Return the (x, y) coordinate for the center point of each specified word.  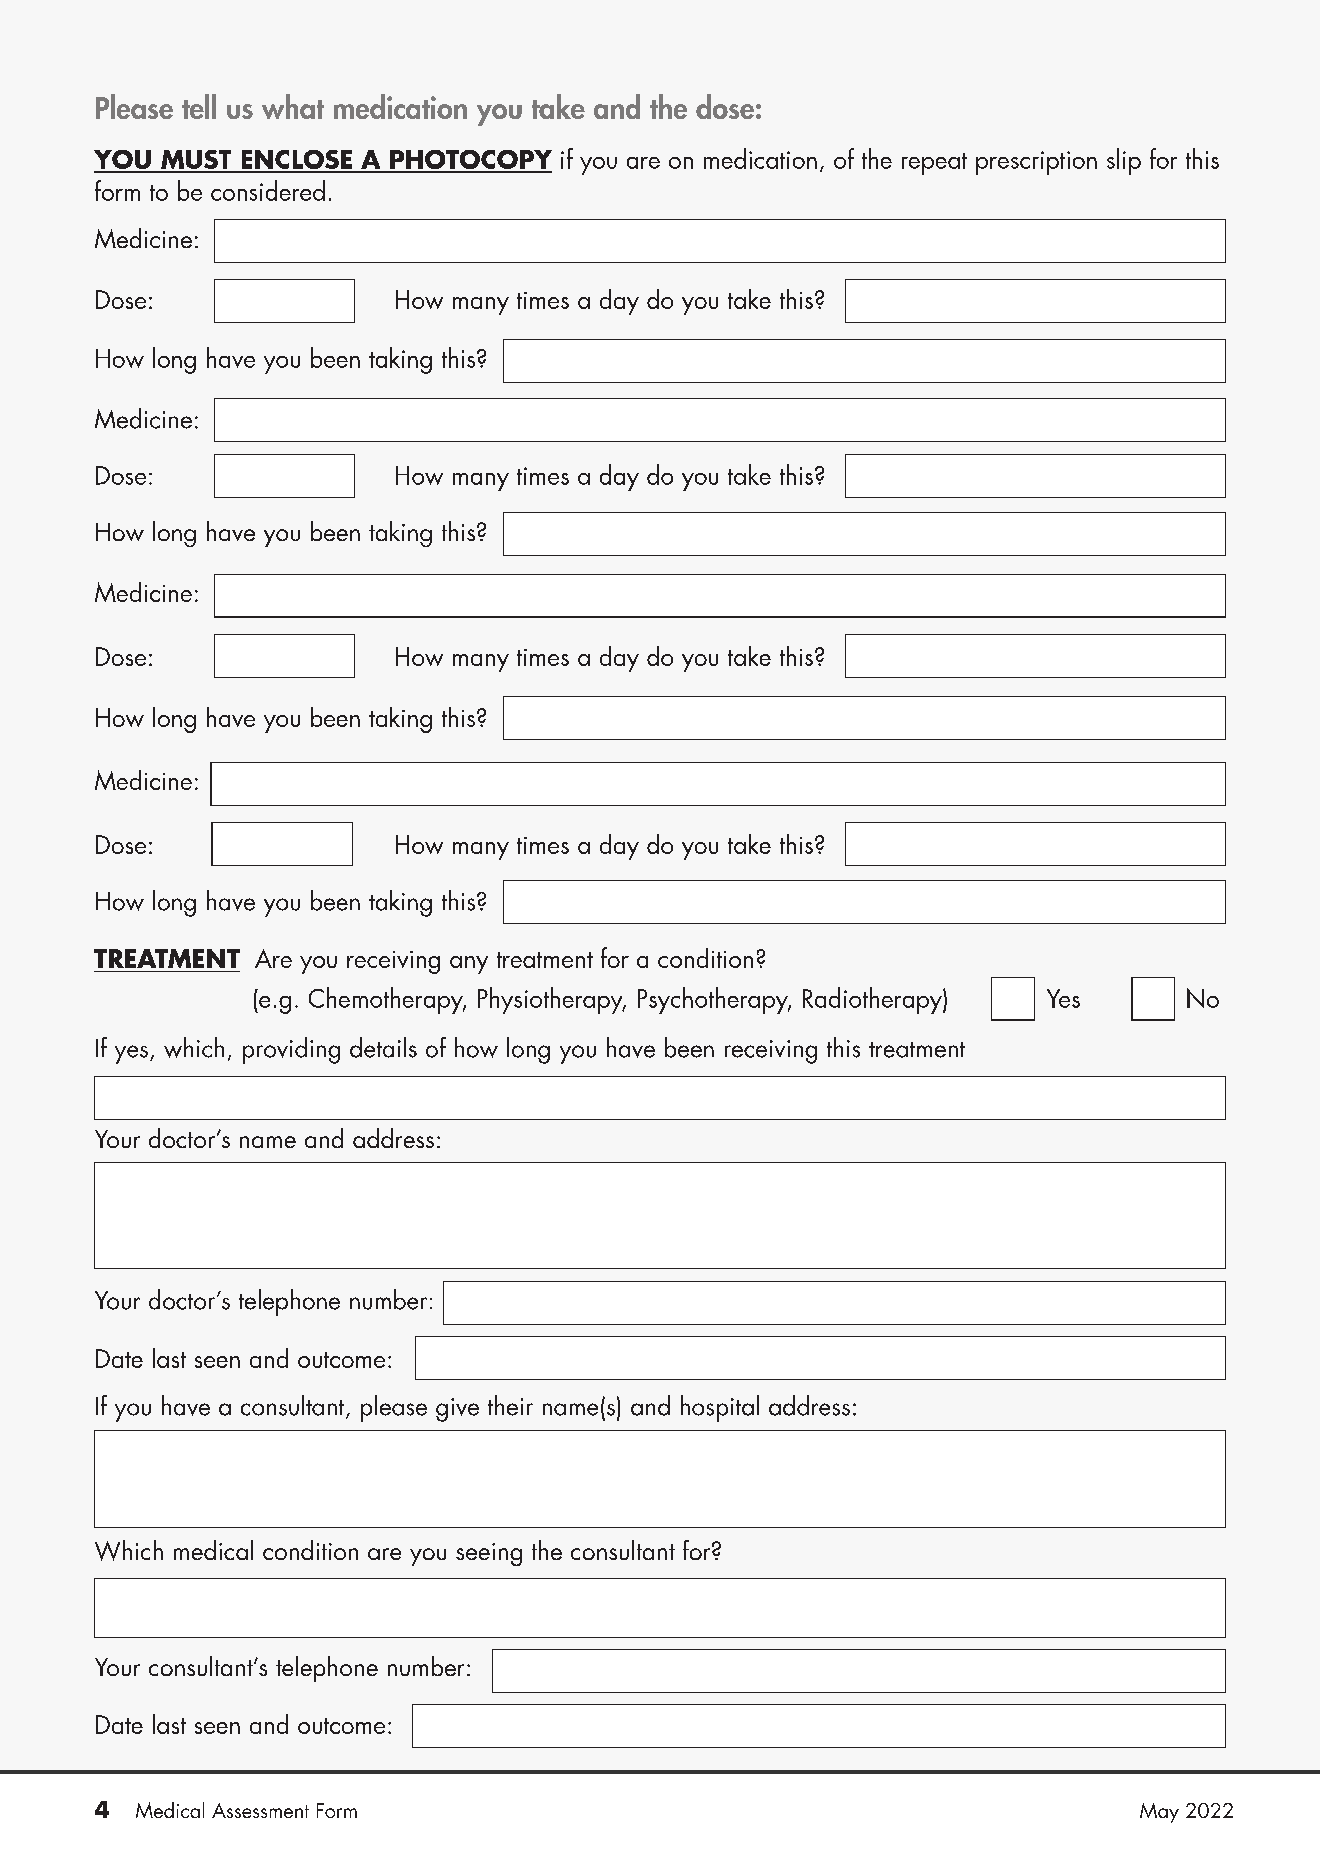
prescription (1036, 163)
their (510, 1405)
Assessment (260, 1810)
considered (268, 190)
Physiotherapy (551, 1000)
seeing (489, 1554)
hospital (720, 1408)
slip (1124, 161)
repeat (934, 164)
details (383, 1047)
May (1159, 1813)
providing (291, 1050)
